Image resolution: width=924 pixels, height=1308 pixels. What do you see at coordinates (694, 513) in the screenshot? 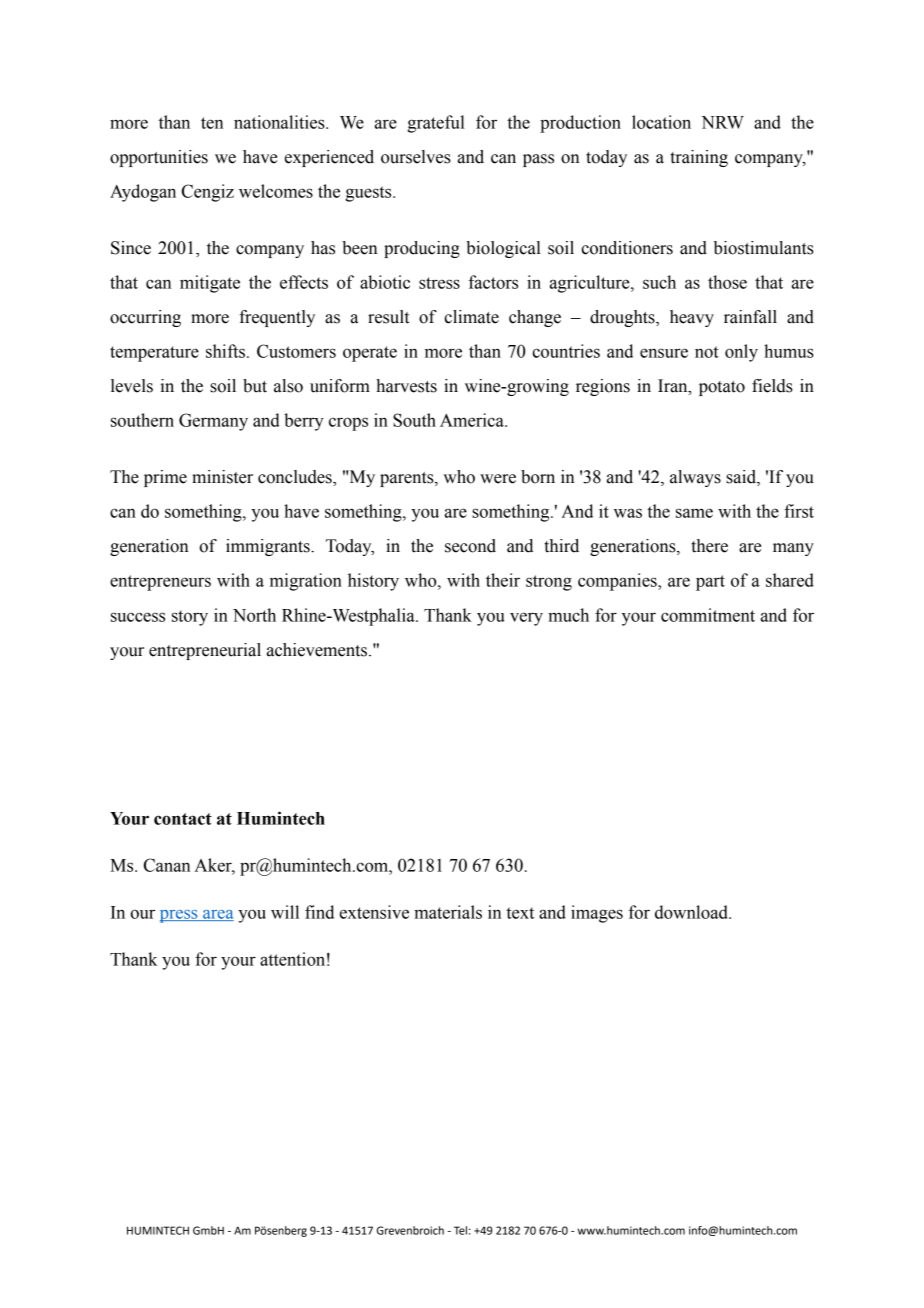
I see `same` at bounding box center [694, 513].
